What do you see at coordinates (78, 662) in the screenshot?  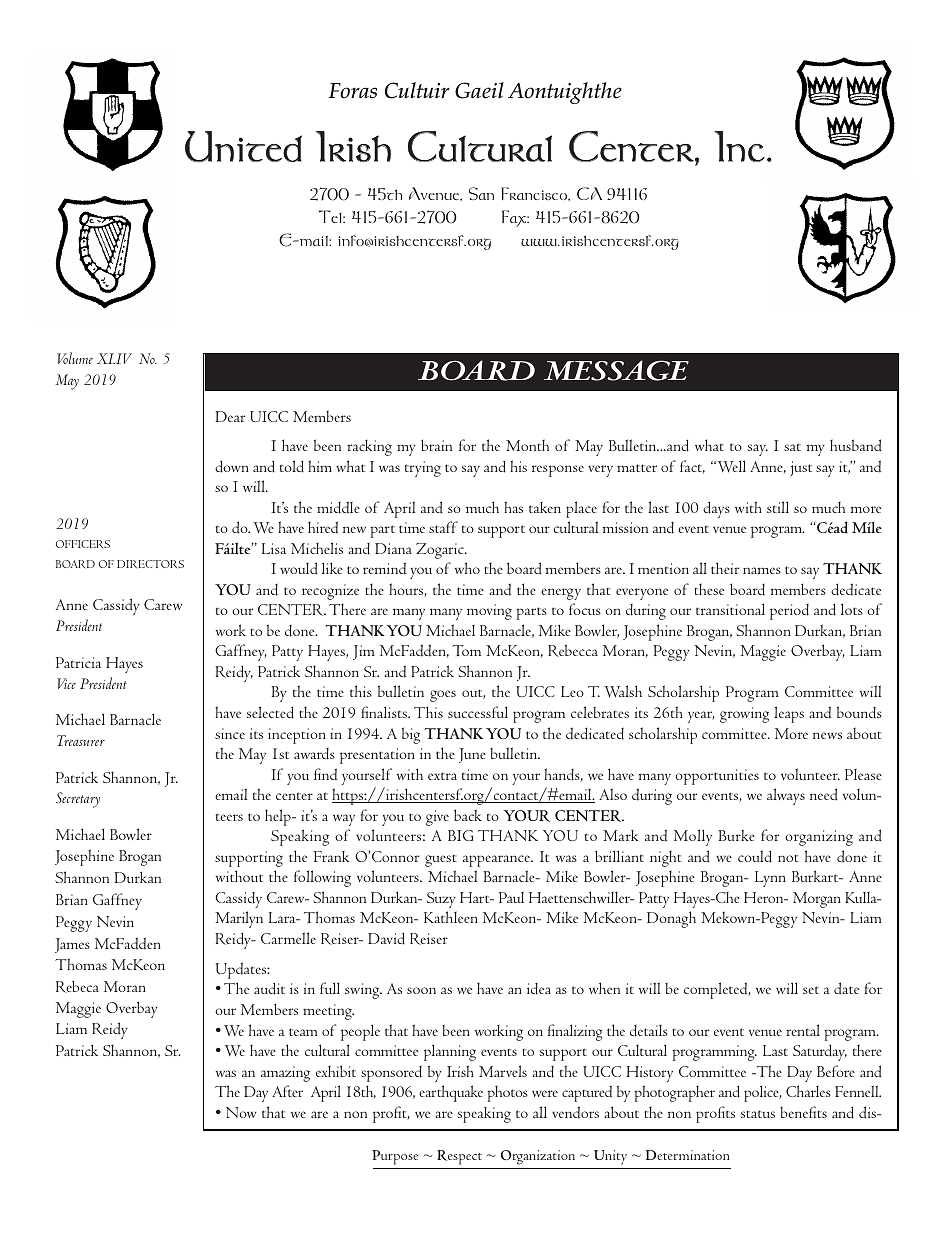 I see `Patricia` at bounding box center [78, 662].
